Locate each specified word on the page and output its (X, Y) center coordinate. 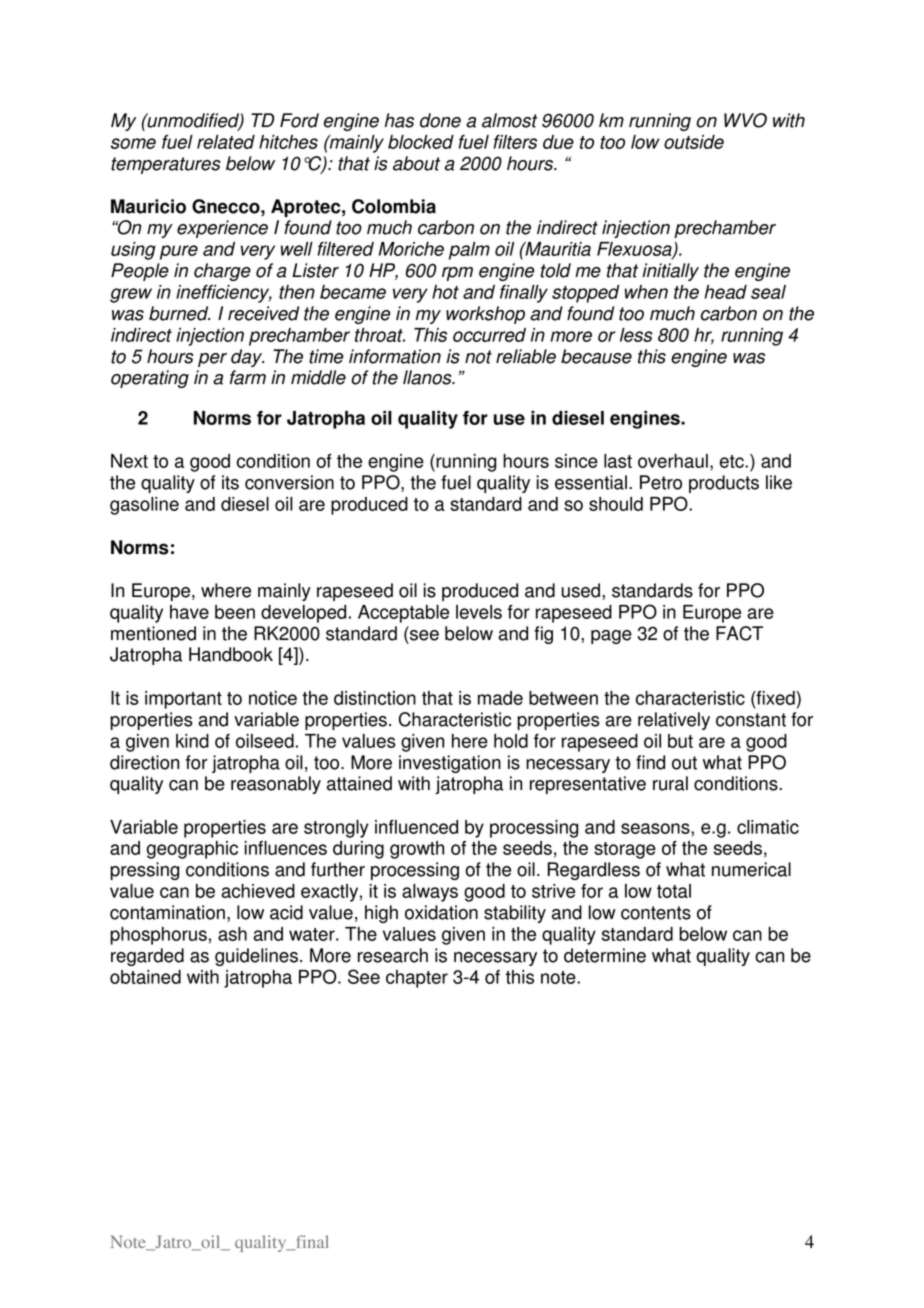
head (725, 292)
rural (670, 783)
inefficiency (224, 294)
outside (694, 142)
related (226, 142)
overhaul (673, 461)
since (576, 461)
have (189, 612)
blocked (421, 142)
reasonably (276, 785)
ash (232, 934)
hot (445, 292)
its (230, 482)
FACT (739, 633)
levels (479, 612)
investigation (450, 764)
